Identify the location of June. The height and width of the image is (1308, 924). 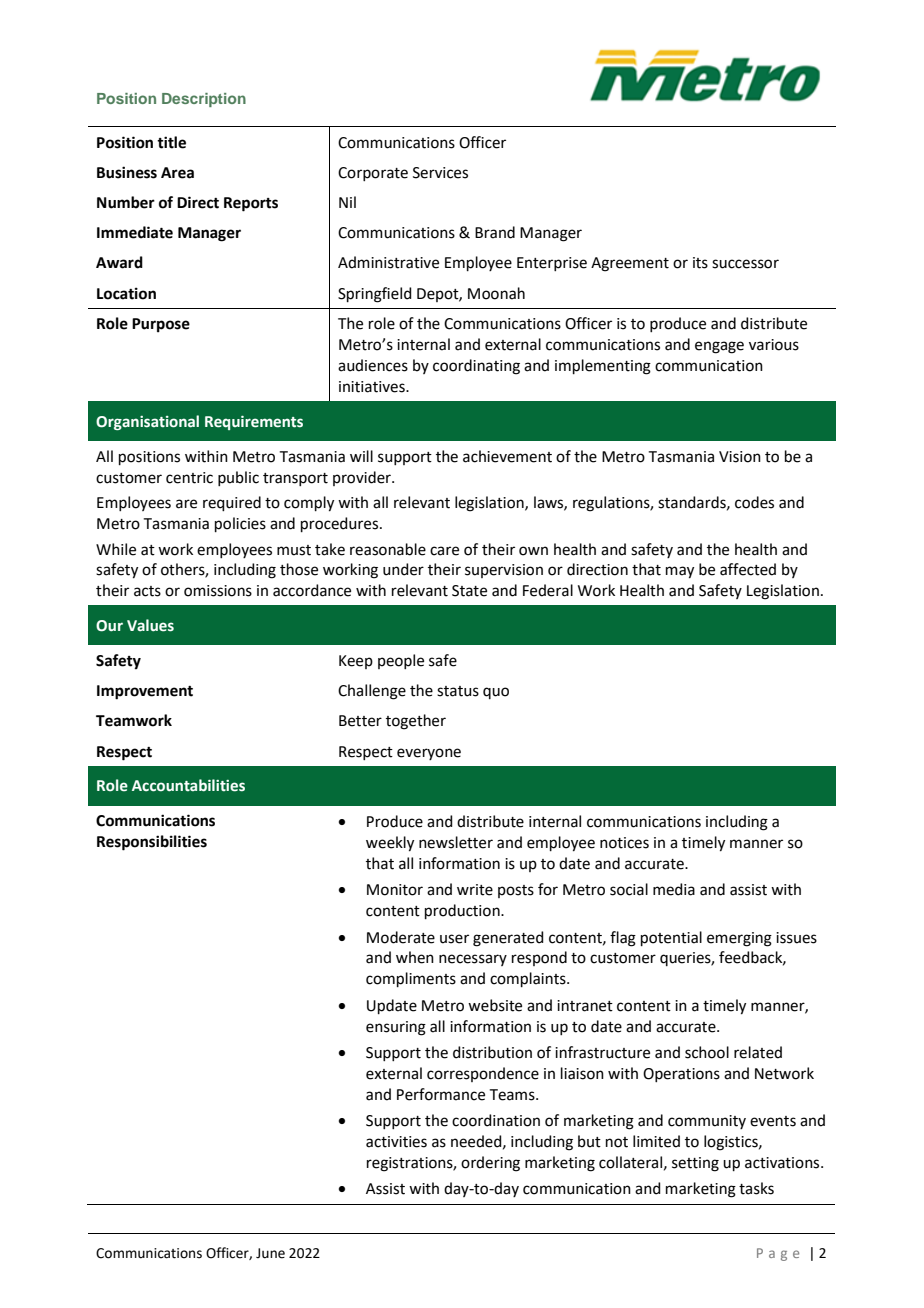
(270, 1253).
